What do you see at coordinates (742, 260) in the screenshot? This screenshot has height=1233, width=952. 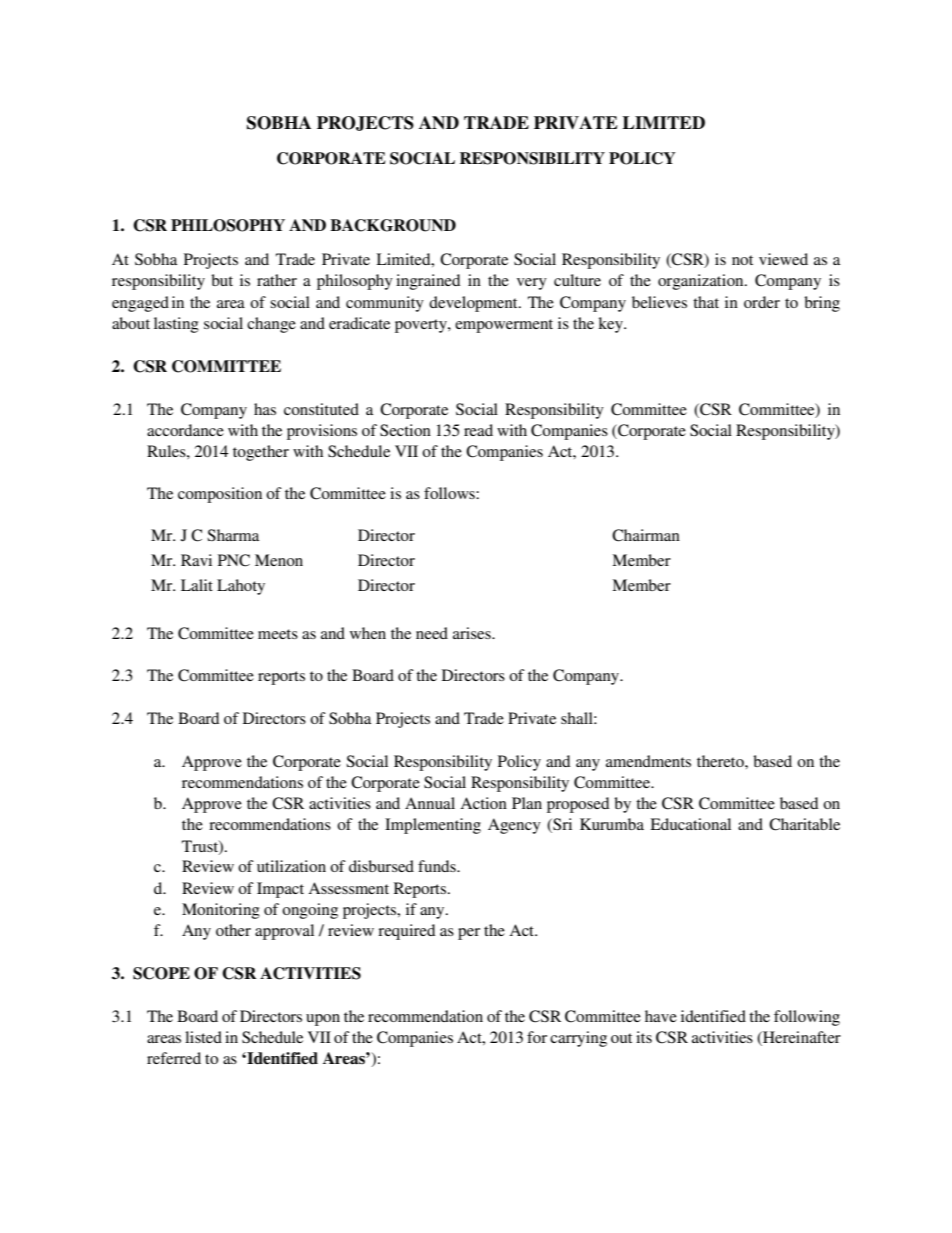 I see `not` at bounding box center [742, 260].
